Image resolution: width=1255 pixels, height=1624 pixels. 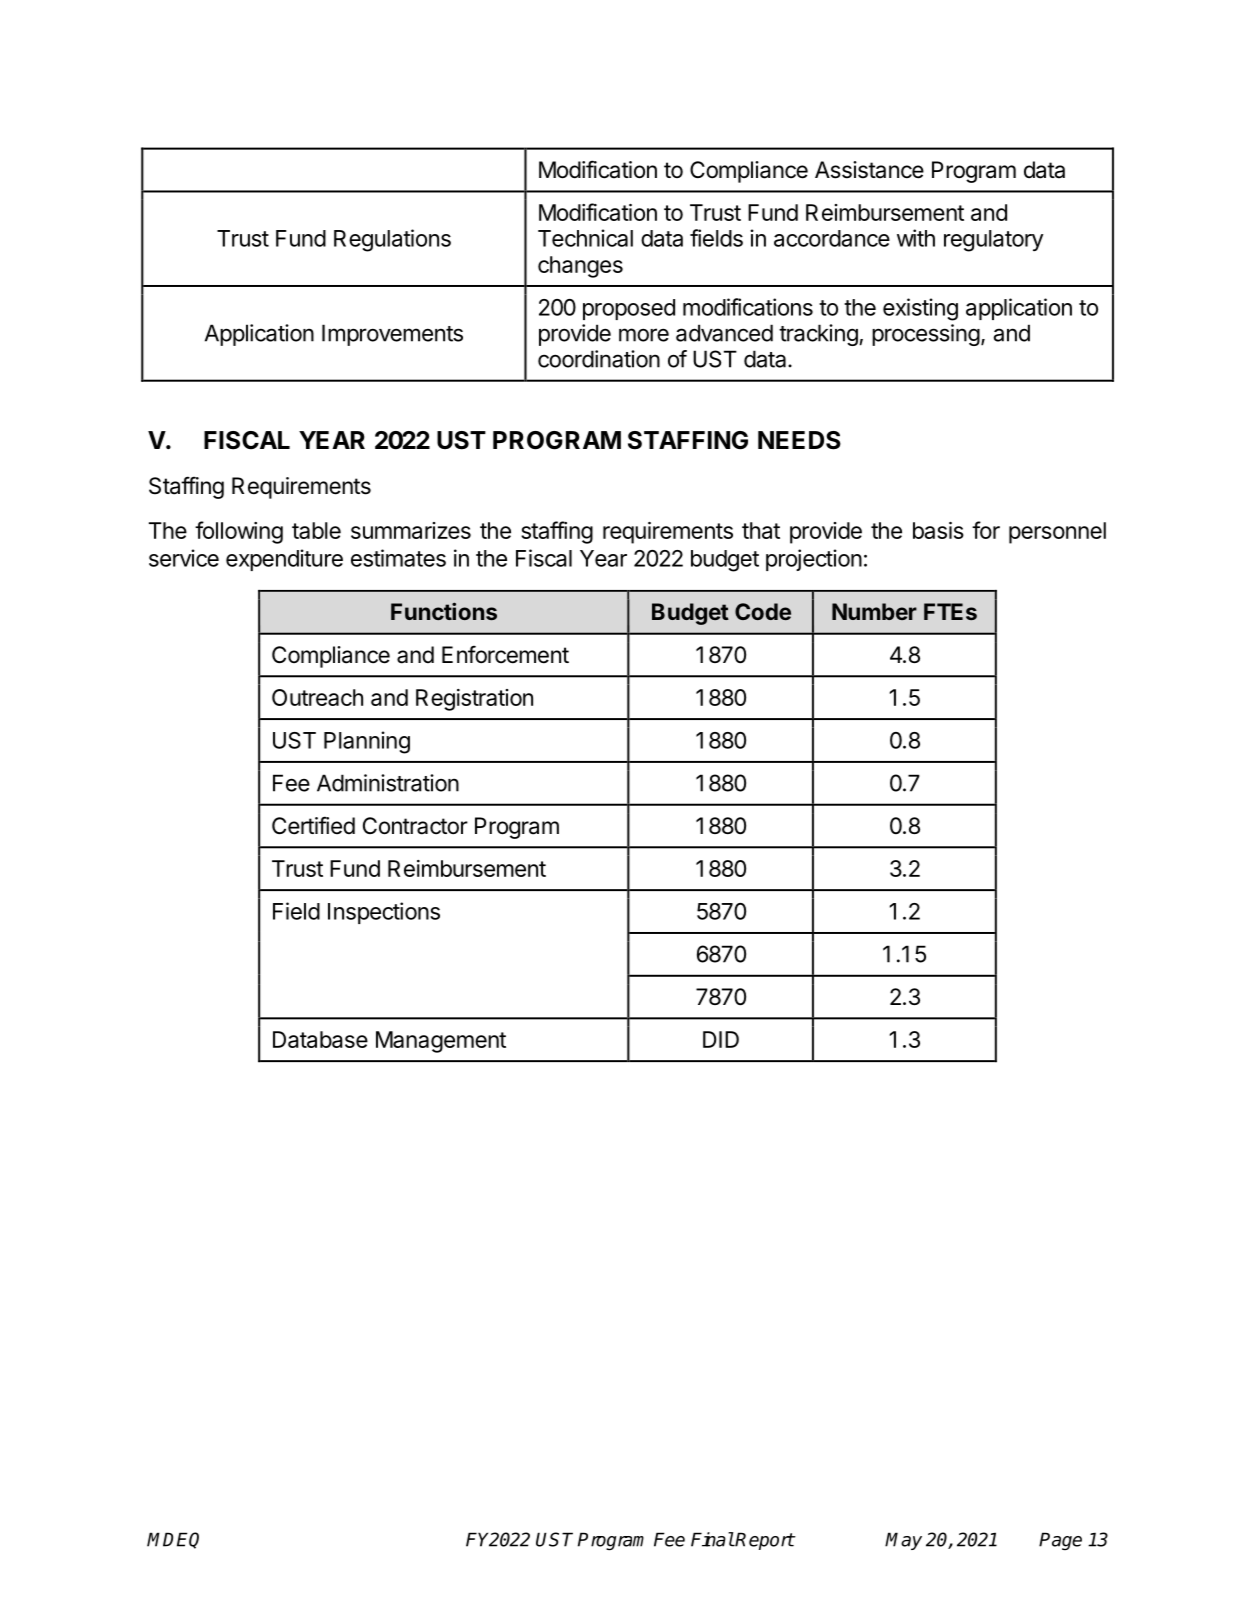 I want to click on Report, so click(x=764, y=1541).
